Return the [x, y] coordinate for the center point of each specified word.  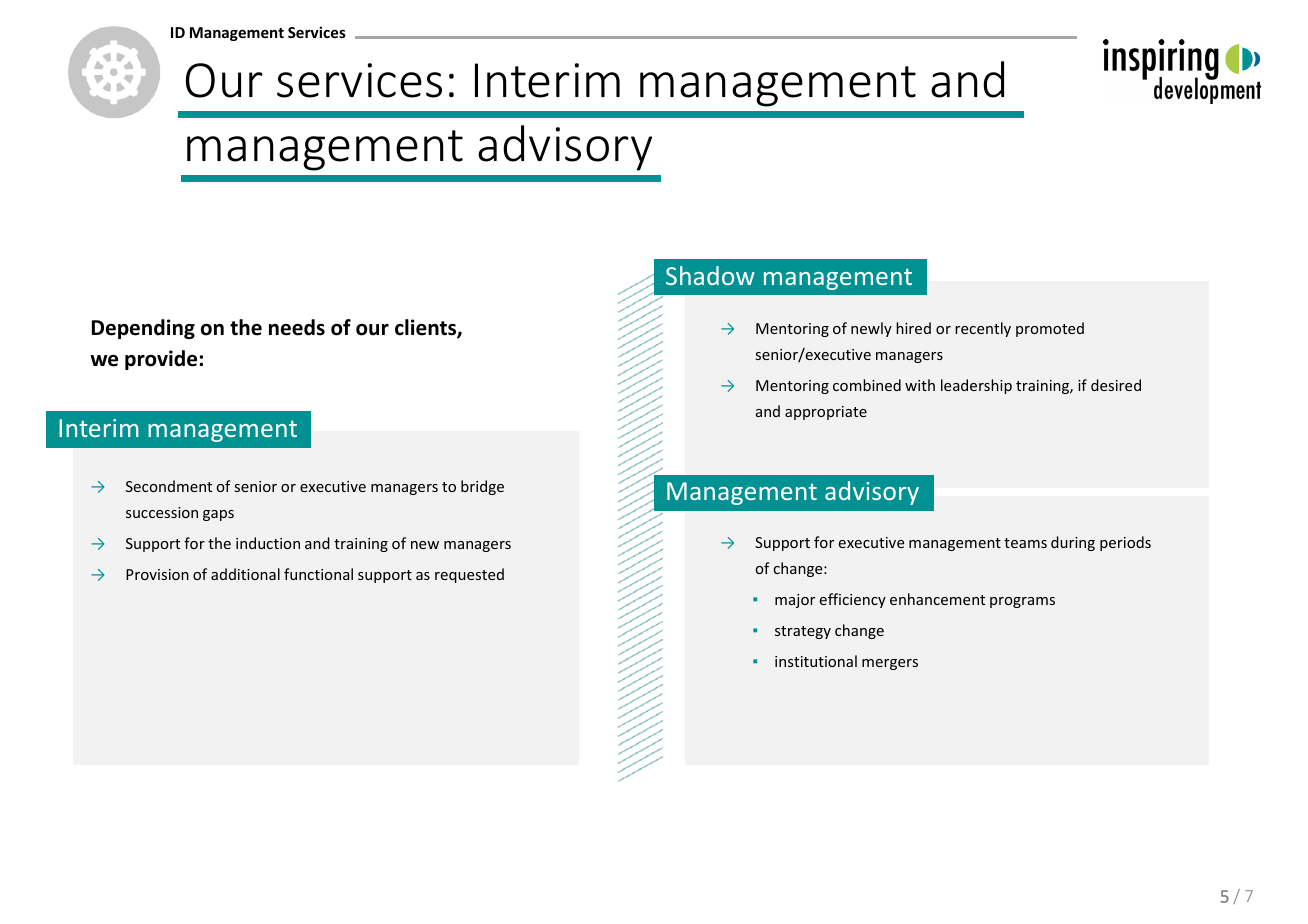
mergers [890, 664]
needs [297, 327]
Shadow [710, 275]
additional [245, 574]
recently [983, 329]
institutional [816, 661]
